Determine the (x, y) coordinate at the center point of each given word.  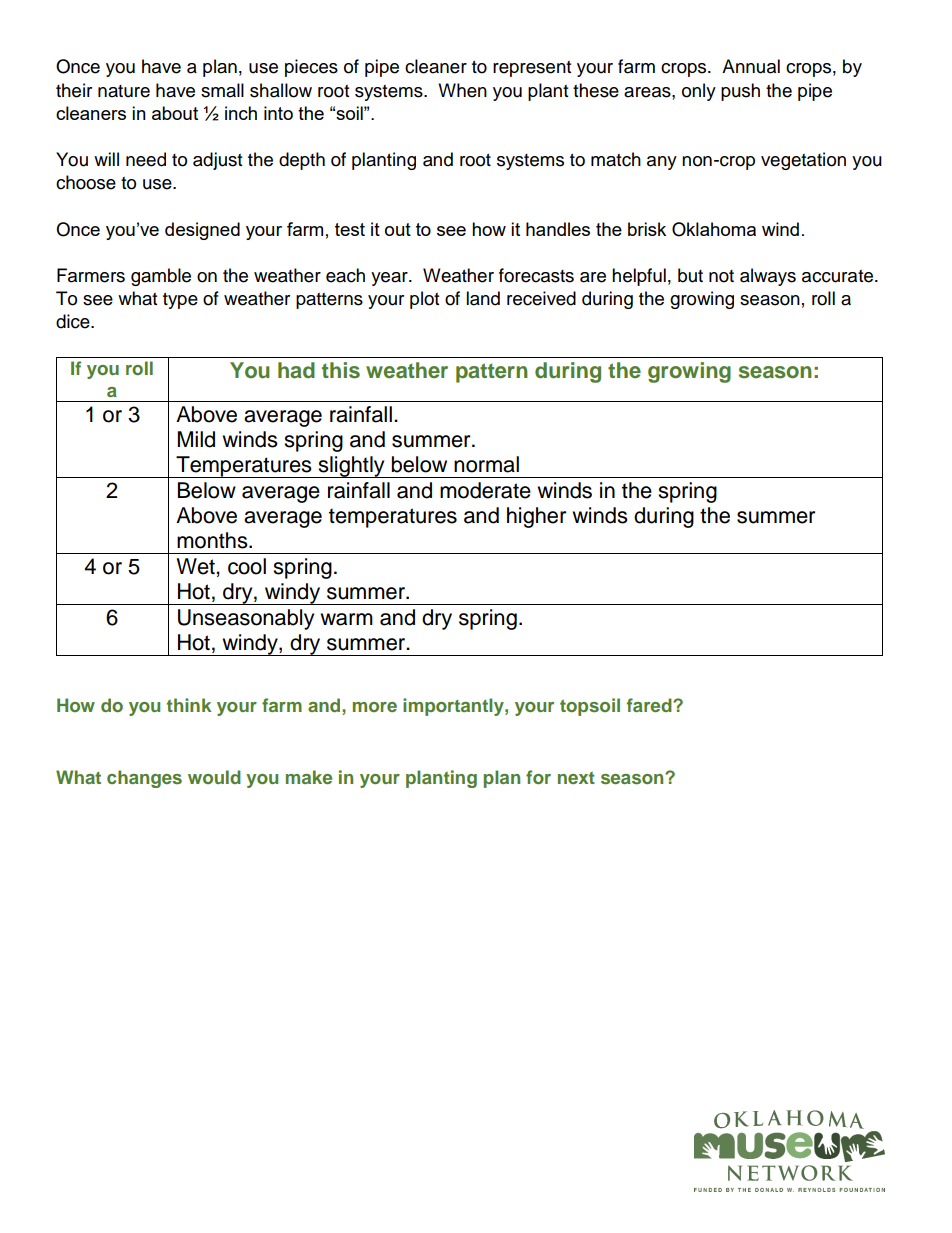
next (576, 778)
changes (144, 779)
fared (650, 705)
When (462, 90)
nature (124, 91)
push (740, 92)
